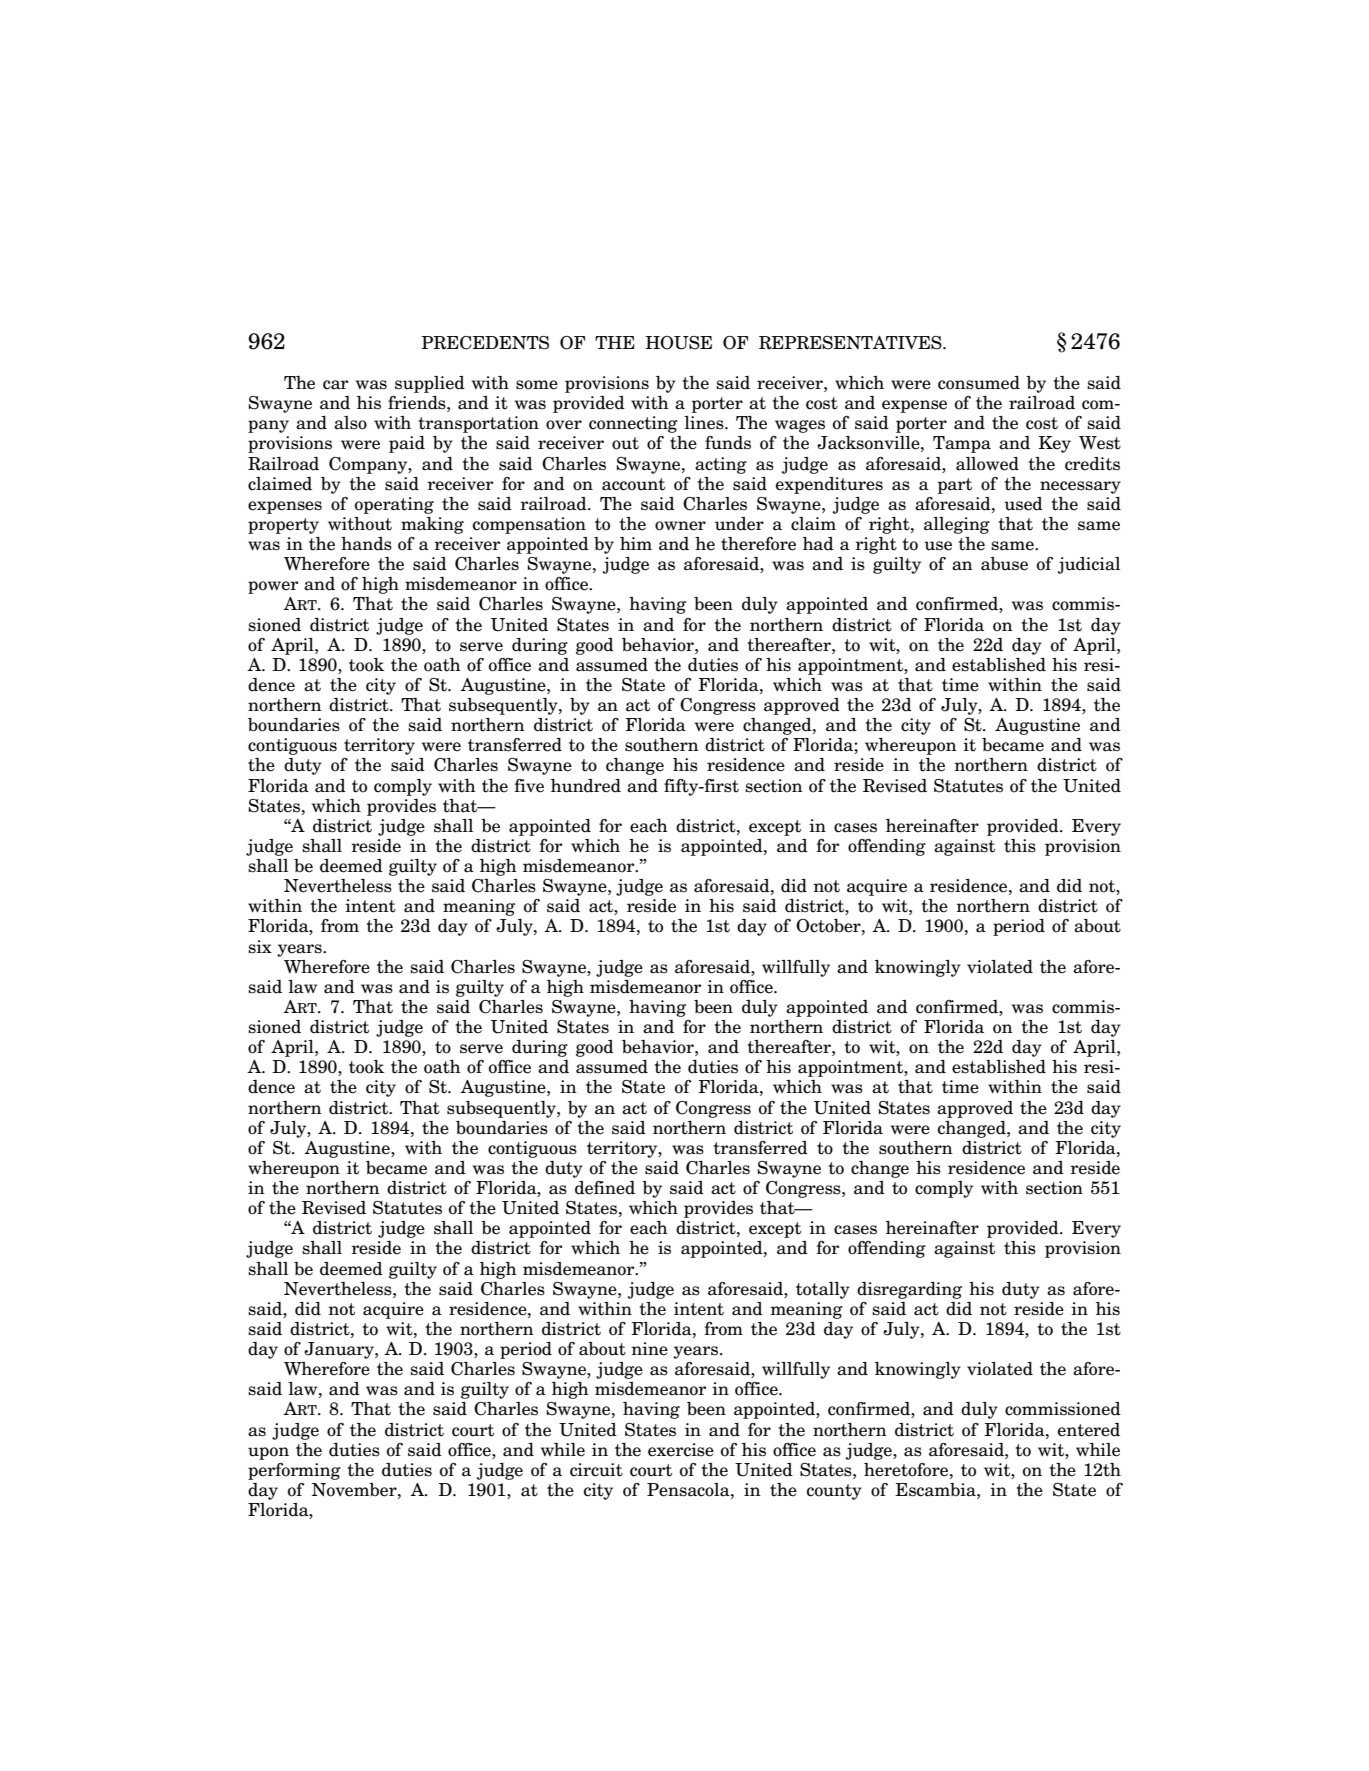 This screenshot has height=1771, width=1369. Describe the element at coordinates (678, 343) in the screenshot. I see `HOUSE` at that location.
